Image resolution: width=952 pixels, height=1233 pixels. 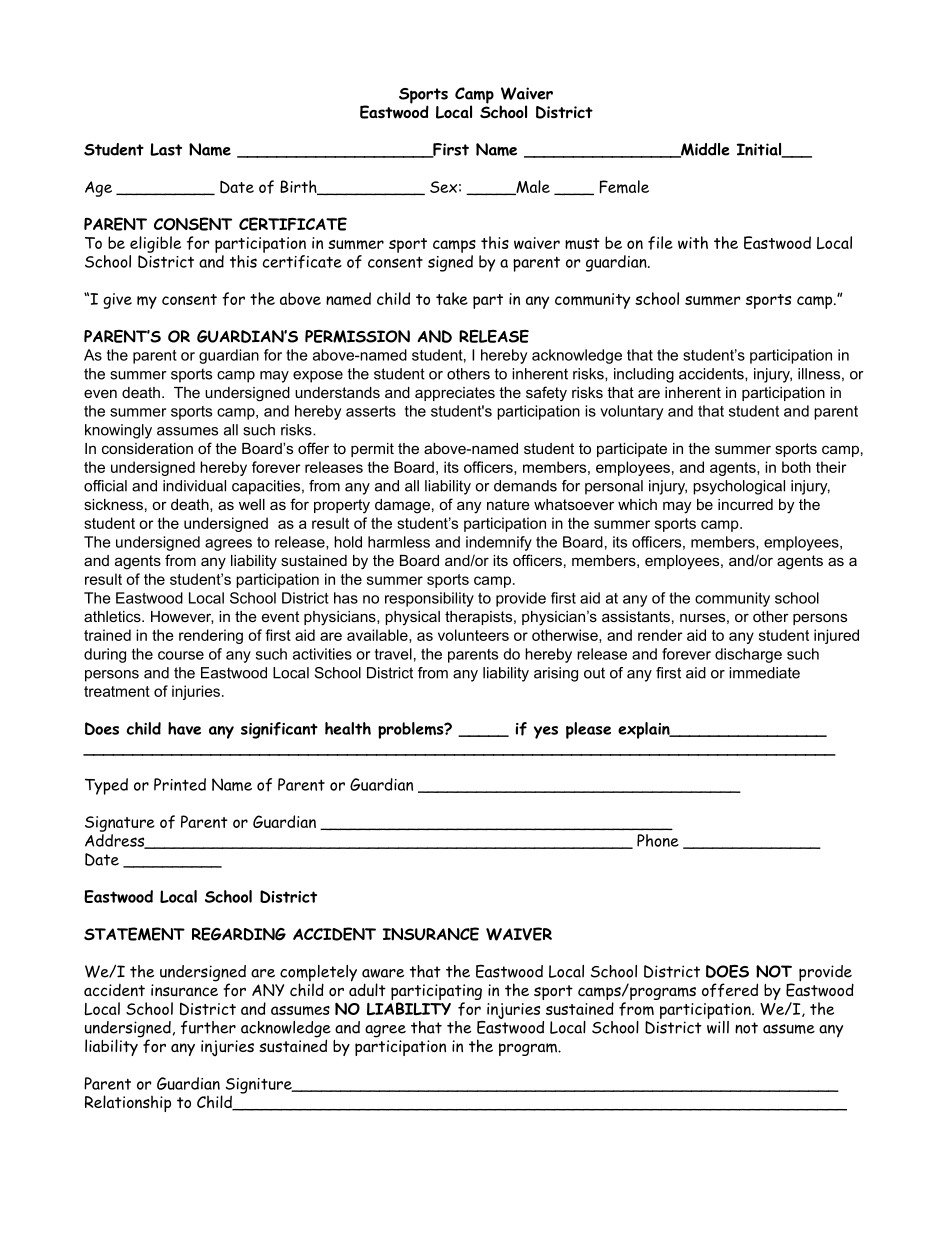 What do you see at coordinates (166, 149) in the document?
I see `Last` at bounding box center [166, 149].
